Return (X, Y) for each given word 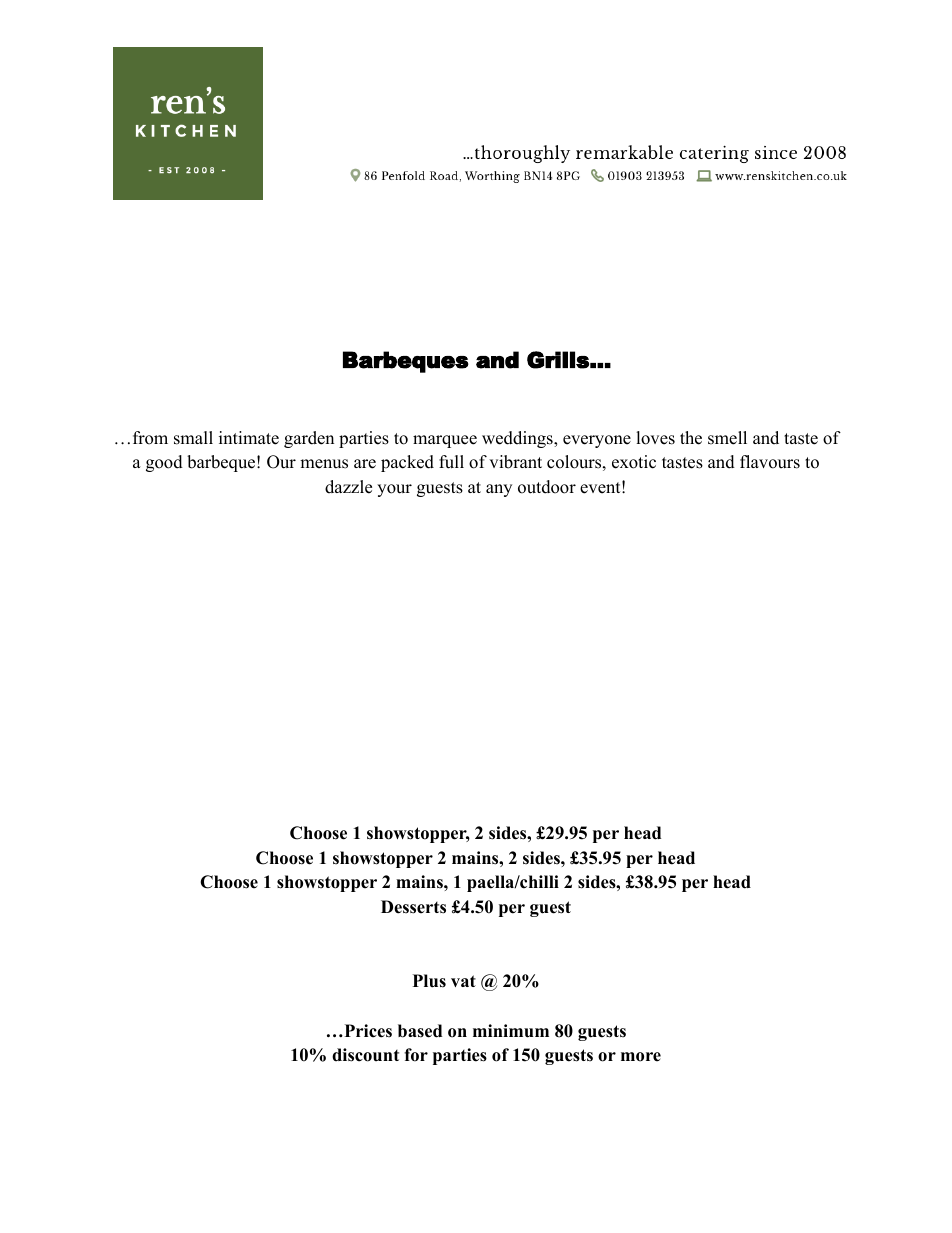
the (691, 438)
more (641, 1057)
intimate (249, 438)
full (451, 462)
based (420, 1031)
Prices (367, 1031)
